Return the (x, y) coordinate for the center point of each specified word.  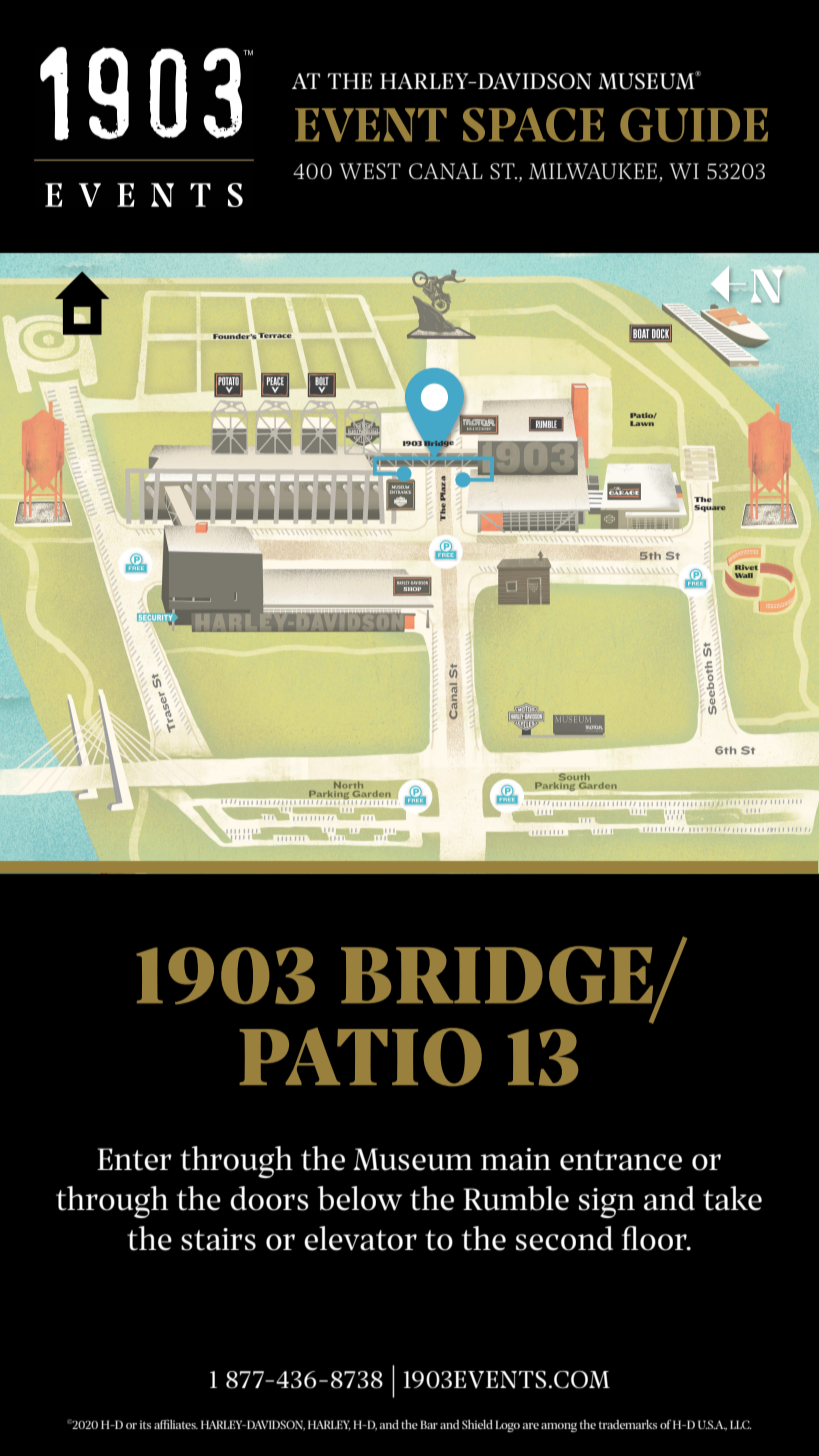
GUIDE (694, 125)
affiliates (176, 1424)
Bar (429, 1424)
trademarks (627, 1424)
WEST (370, 171)
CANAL (446, 171)
